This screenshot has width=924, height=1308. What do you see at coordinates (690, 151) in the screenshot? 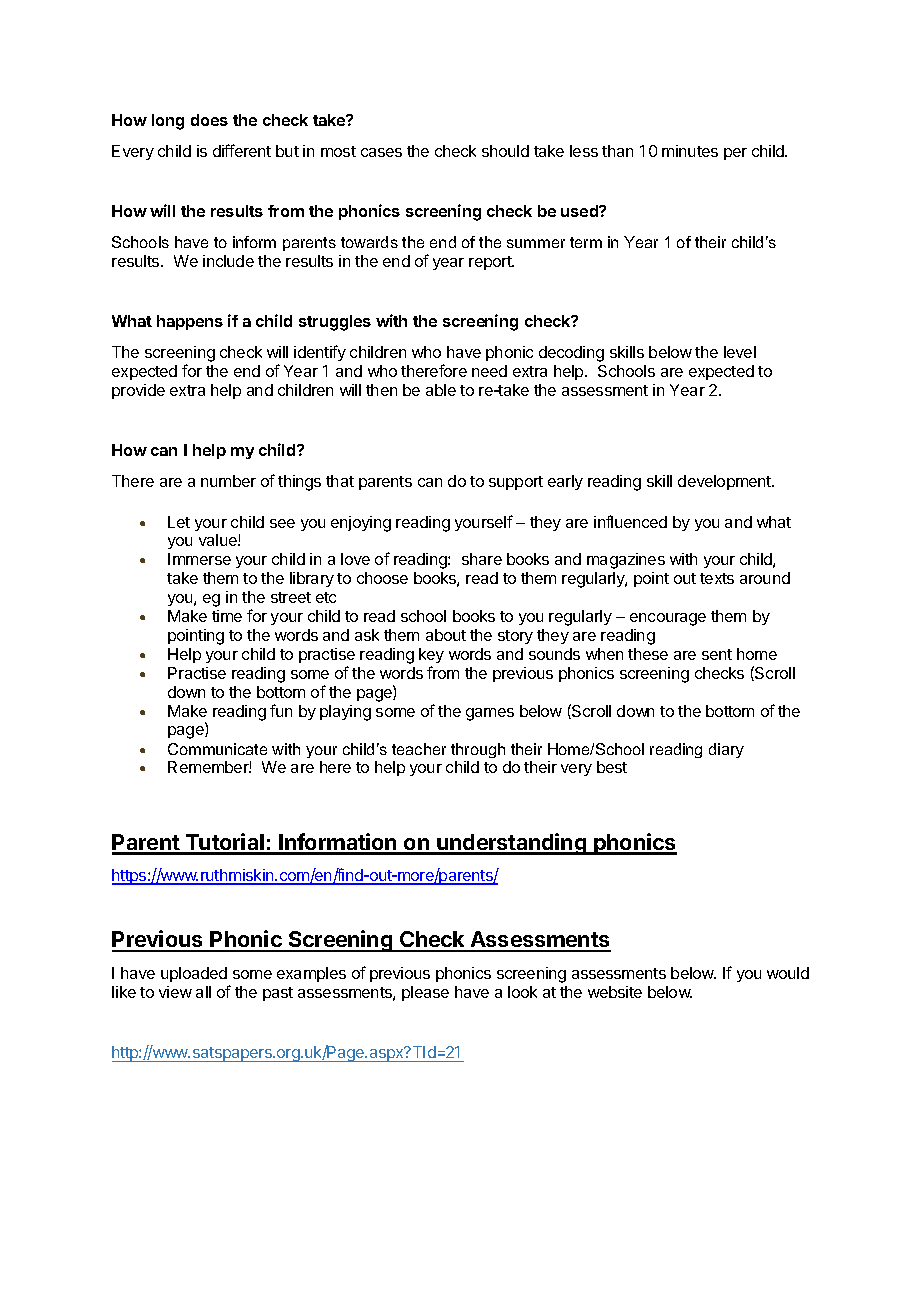
I see `minutes` at bounding box center [690, 151].
